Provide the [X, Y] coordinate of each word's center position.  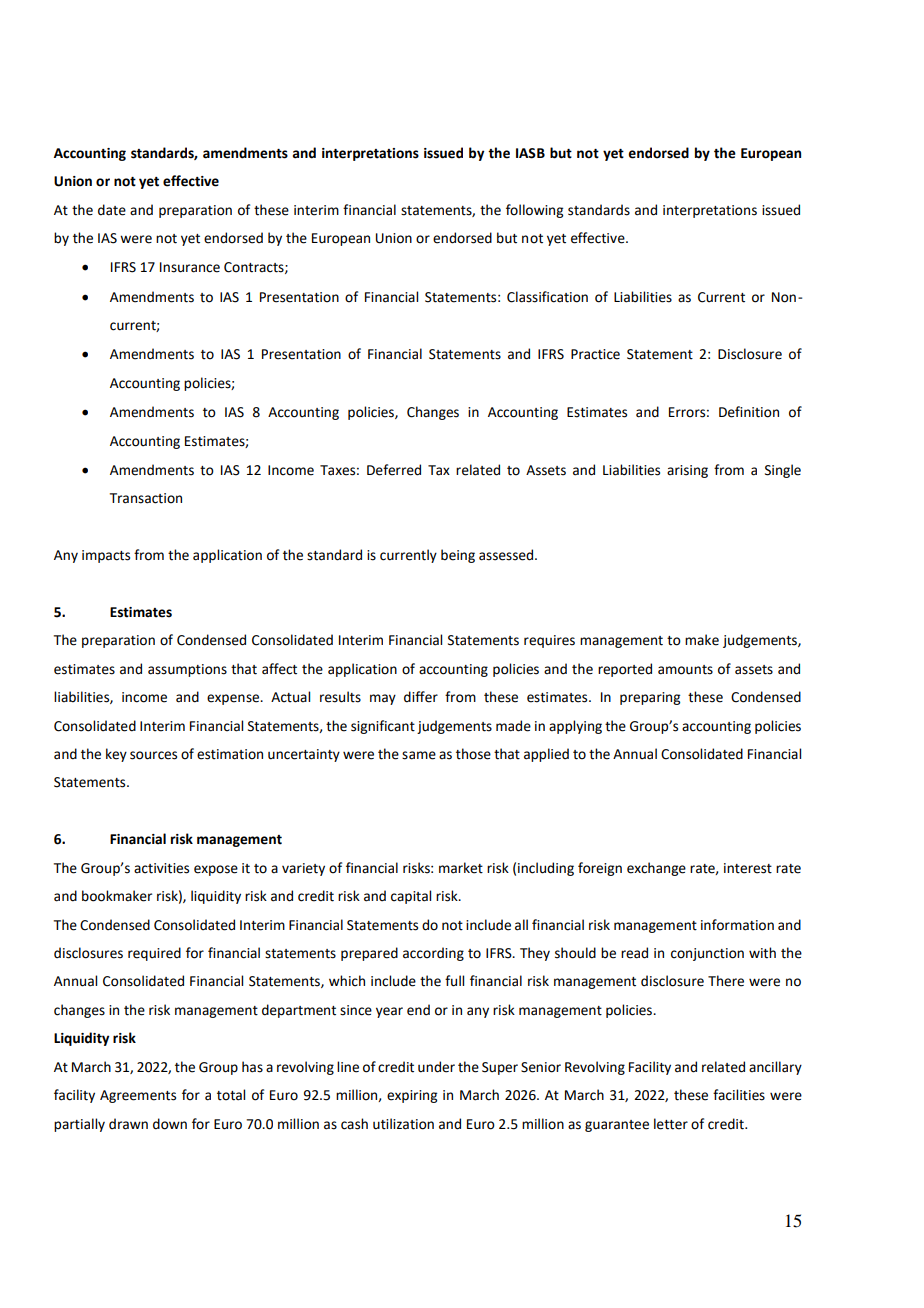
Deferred [394, 470]
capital [411, 897]
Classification [547, 297]
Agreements [138, 1096]
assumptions [187, 670]
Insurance [190, 267]
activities [161, 868]
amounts [685, 670]
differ [421, 697]
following [534, 211]
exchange [656, 869]
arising [687, 471]
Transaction [146, 498]
